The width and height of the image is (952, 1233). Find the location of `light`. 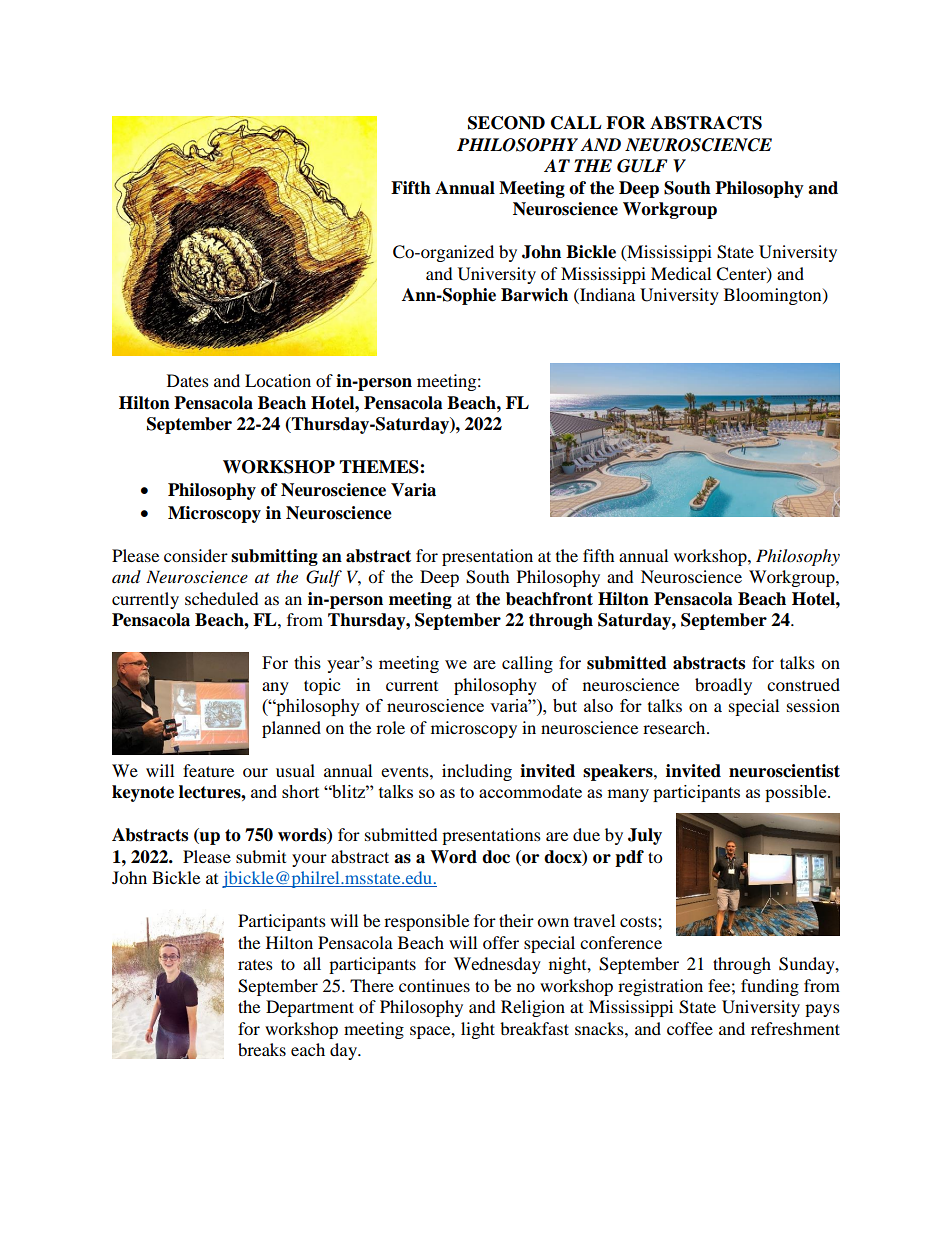

light is located at coordinates (478, 1030).
